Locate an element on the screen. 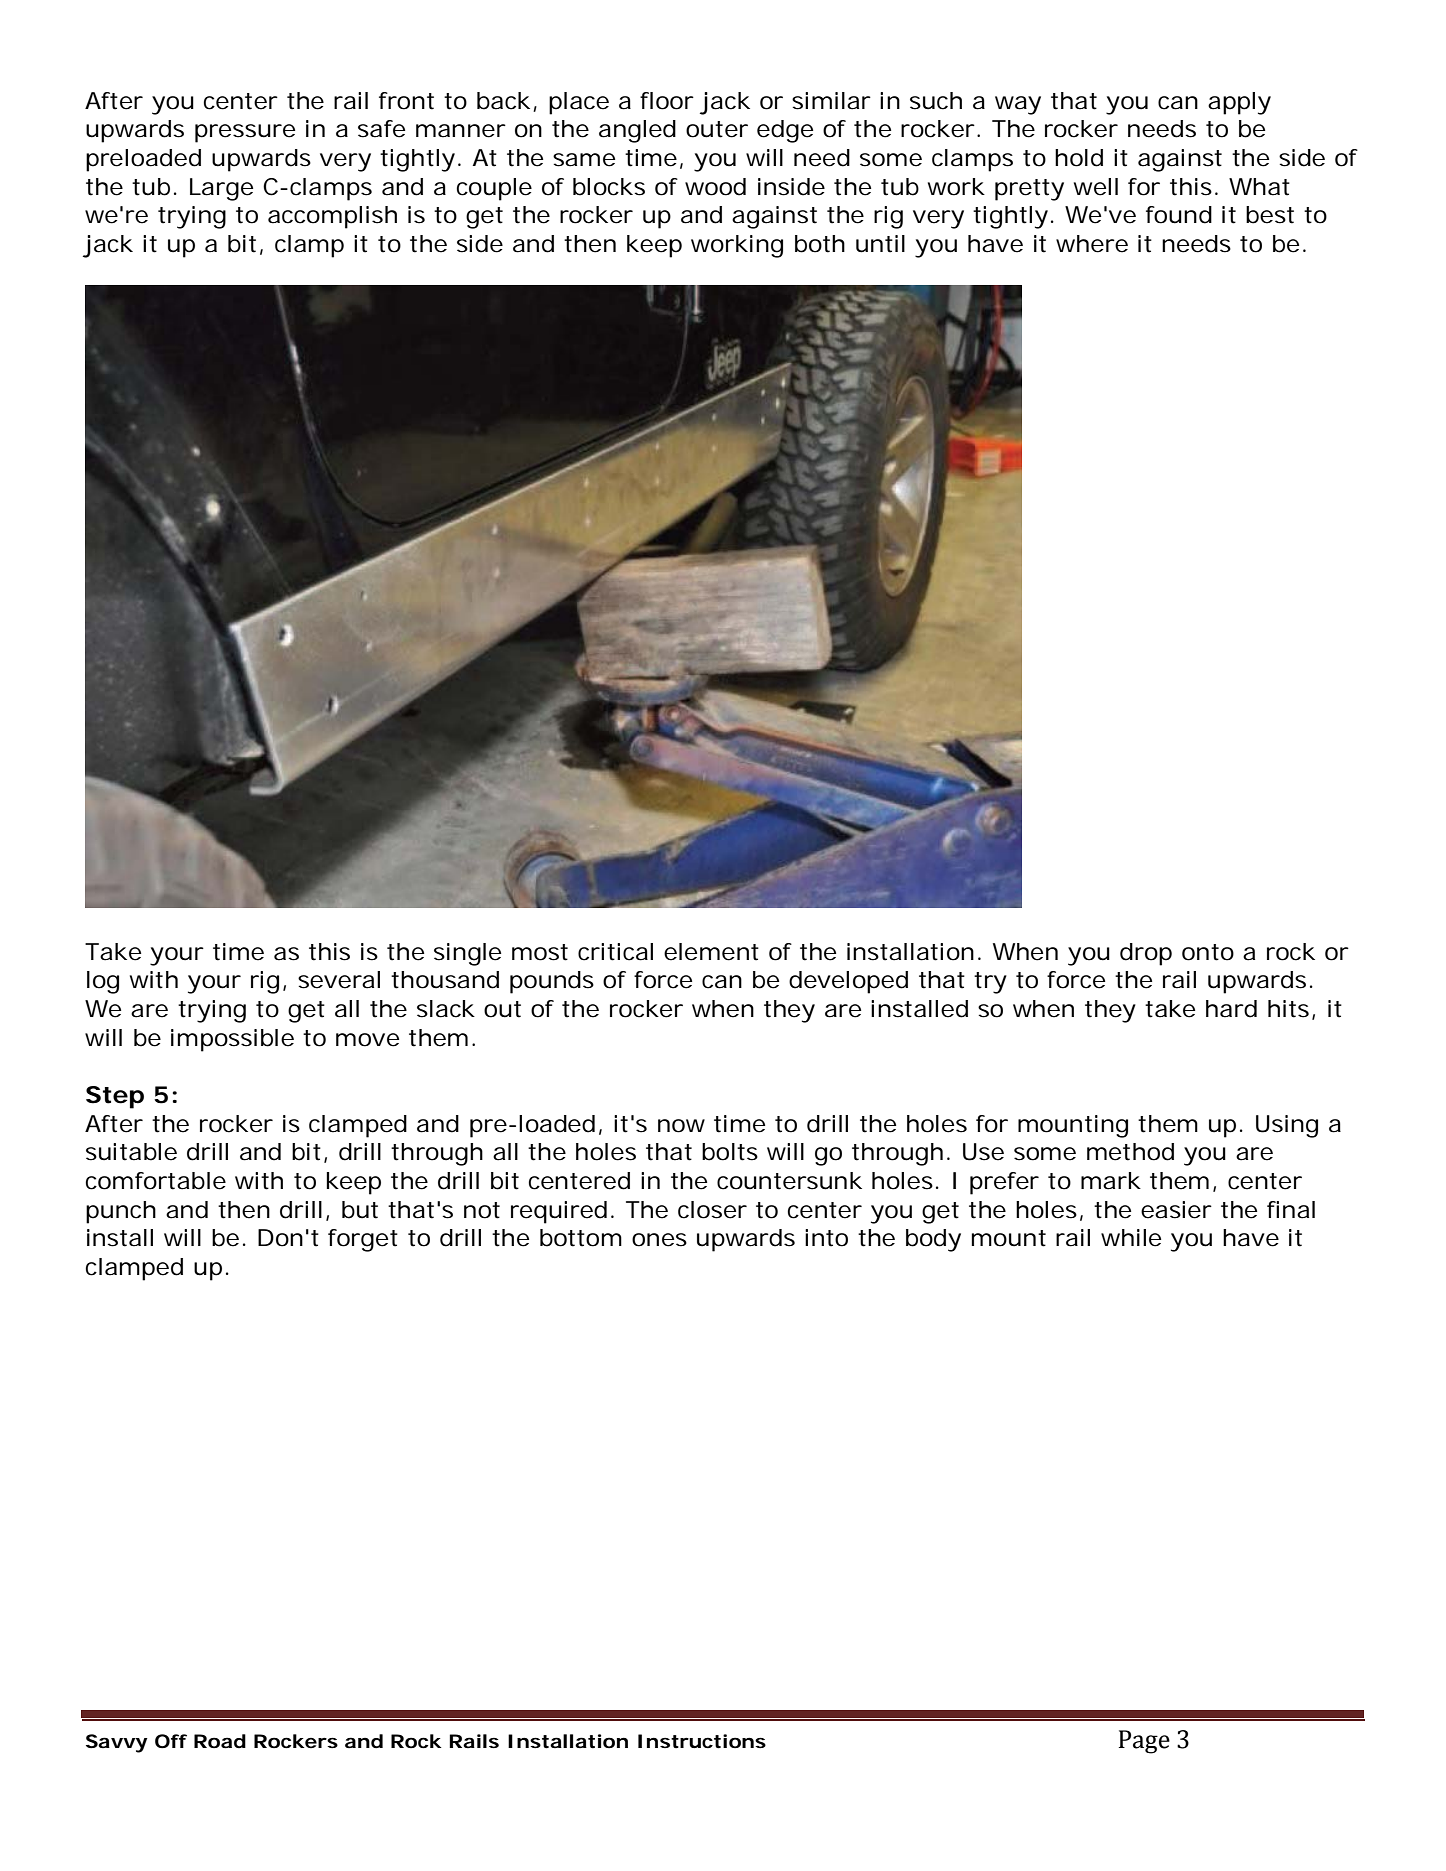 The image size is (1446, 1871). pressure is located at coordinates (245, 133).
